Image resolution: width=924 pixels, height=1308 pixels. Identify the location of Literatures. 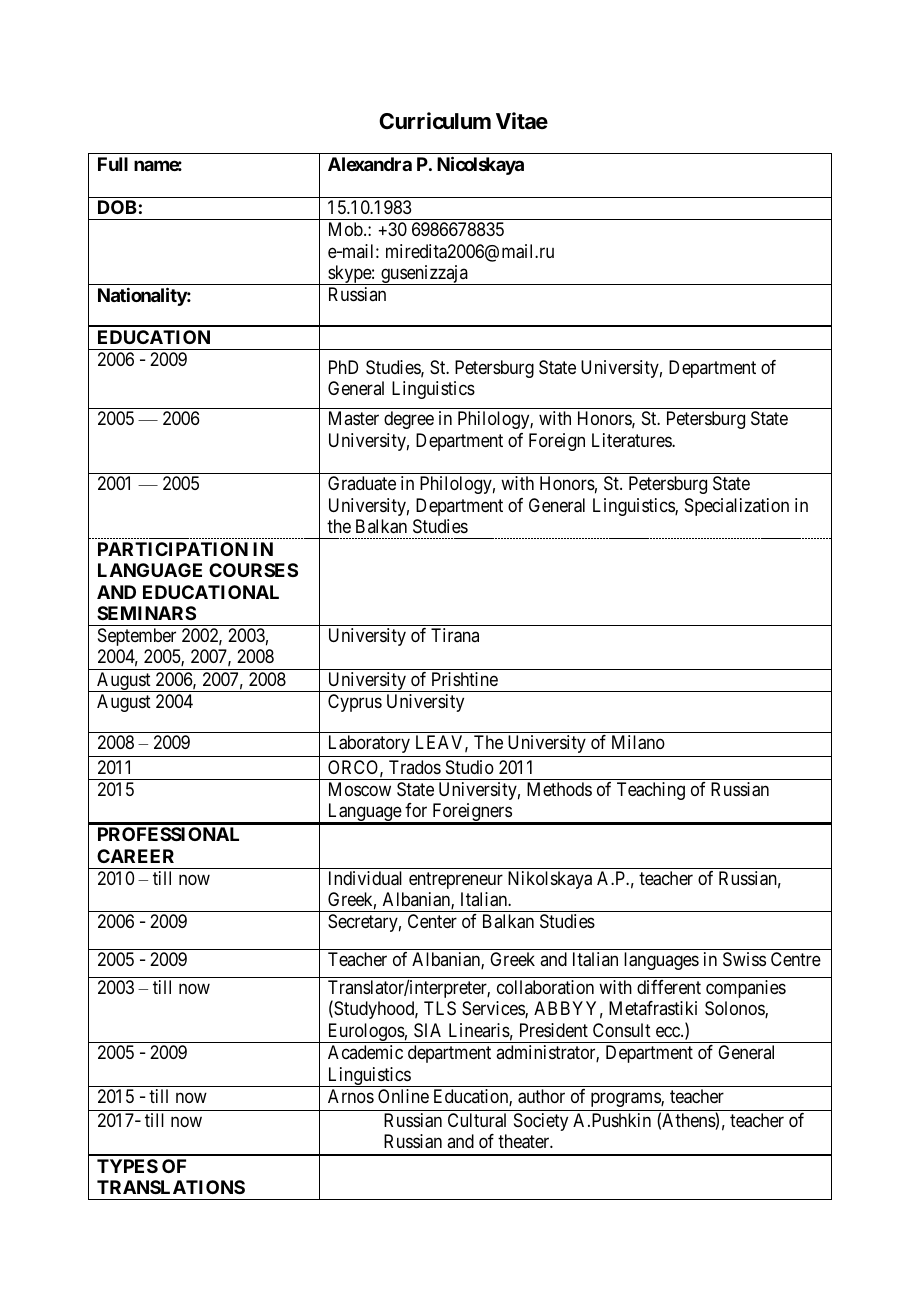
(632, 440).
